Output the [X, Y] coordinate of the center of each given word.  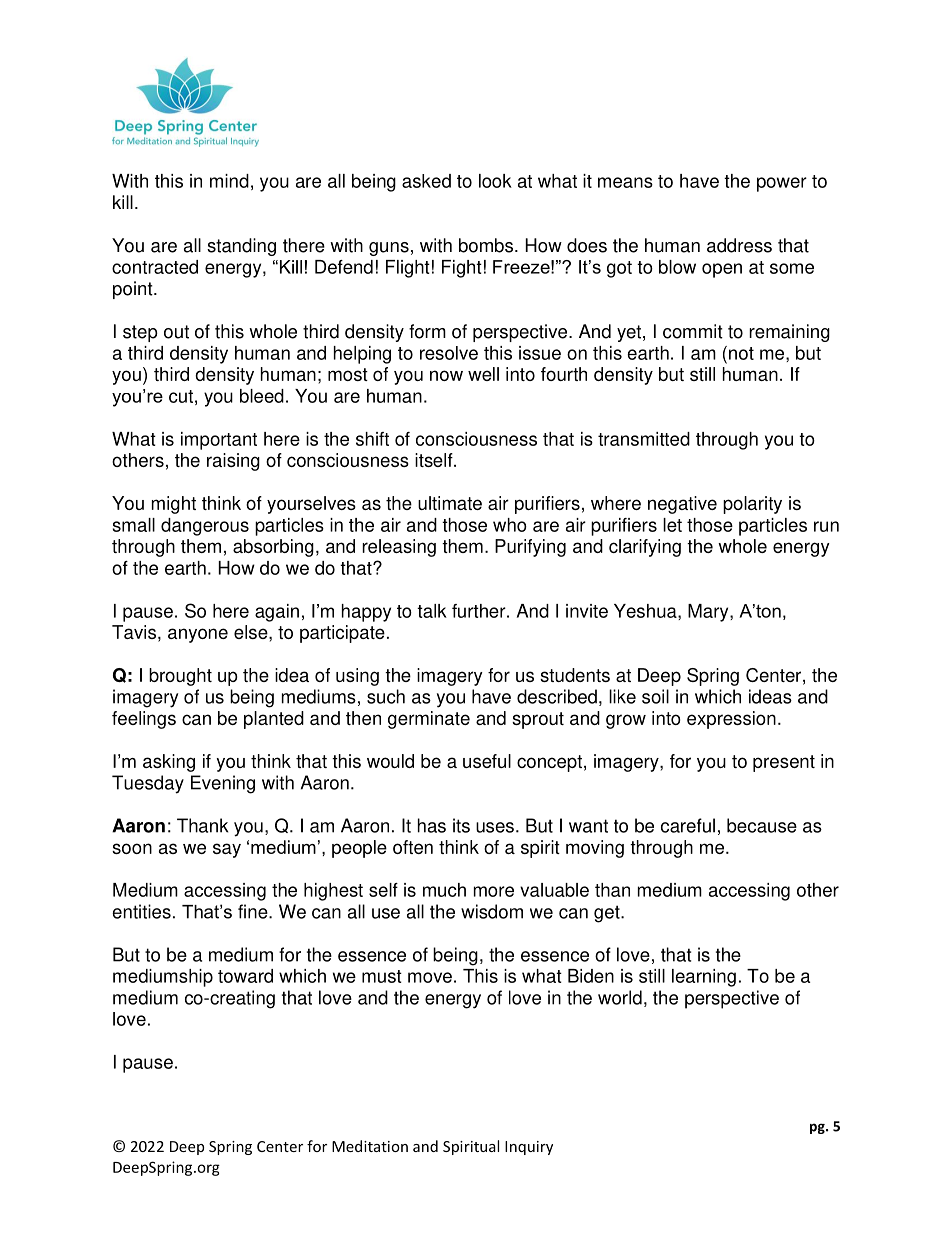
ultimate [450, 503]
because [762, 825]
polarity [752, 505]
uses [495, 827]
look [495, 181]
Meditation [370, 1146]
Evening [223, 784]
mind [229, 181]
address [739, 245]
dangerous [205, 527]
